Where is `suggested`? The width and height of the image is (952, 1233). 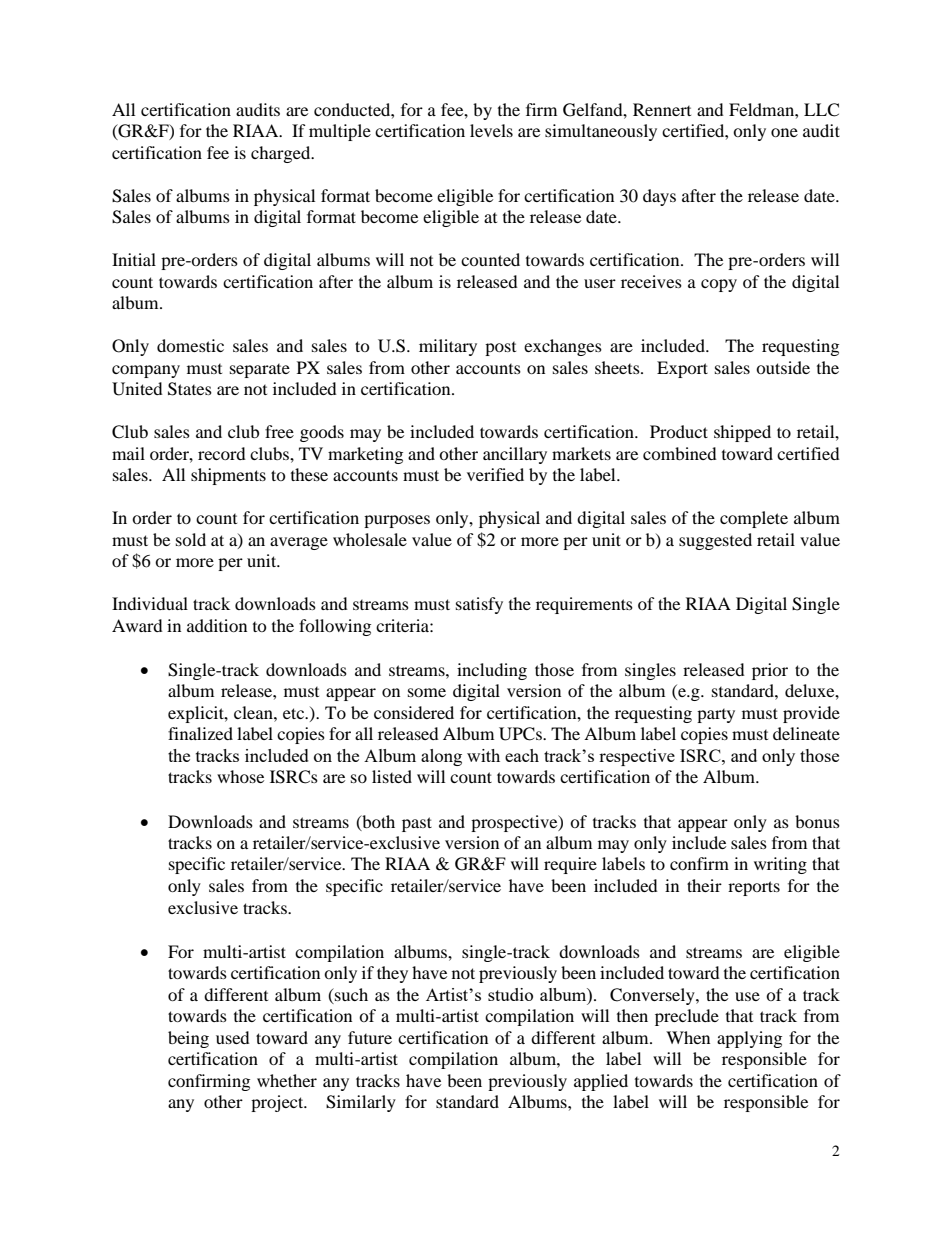
suggested is located at coordinates (715, 541).
